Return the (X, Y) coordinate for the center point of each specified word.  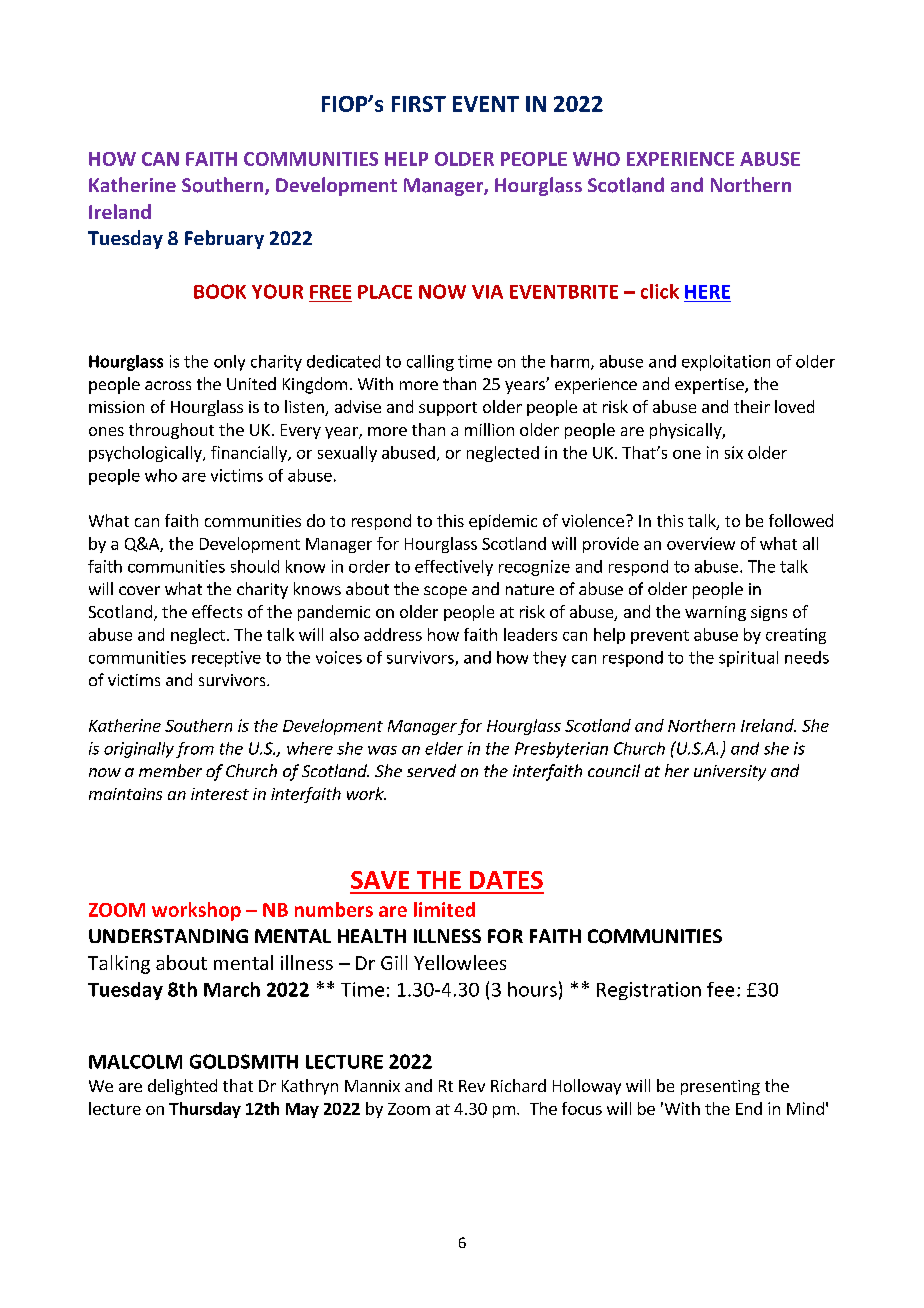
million (489, 429)
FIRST (419, 104)
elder (444, 748)
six (734, 452)
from (195, 750)
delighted (182, 1087)
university (730, 773)
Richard (518, 1085)
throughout (171, 431)
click (660, 291)
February (224, 239)
